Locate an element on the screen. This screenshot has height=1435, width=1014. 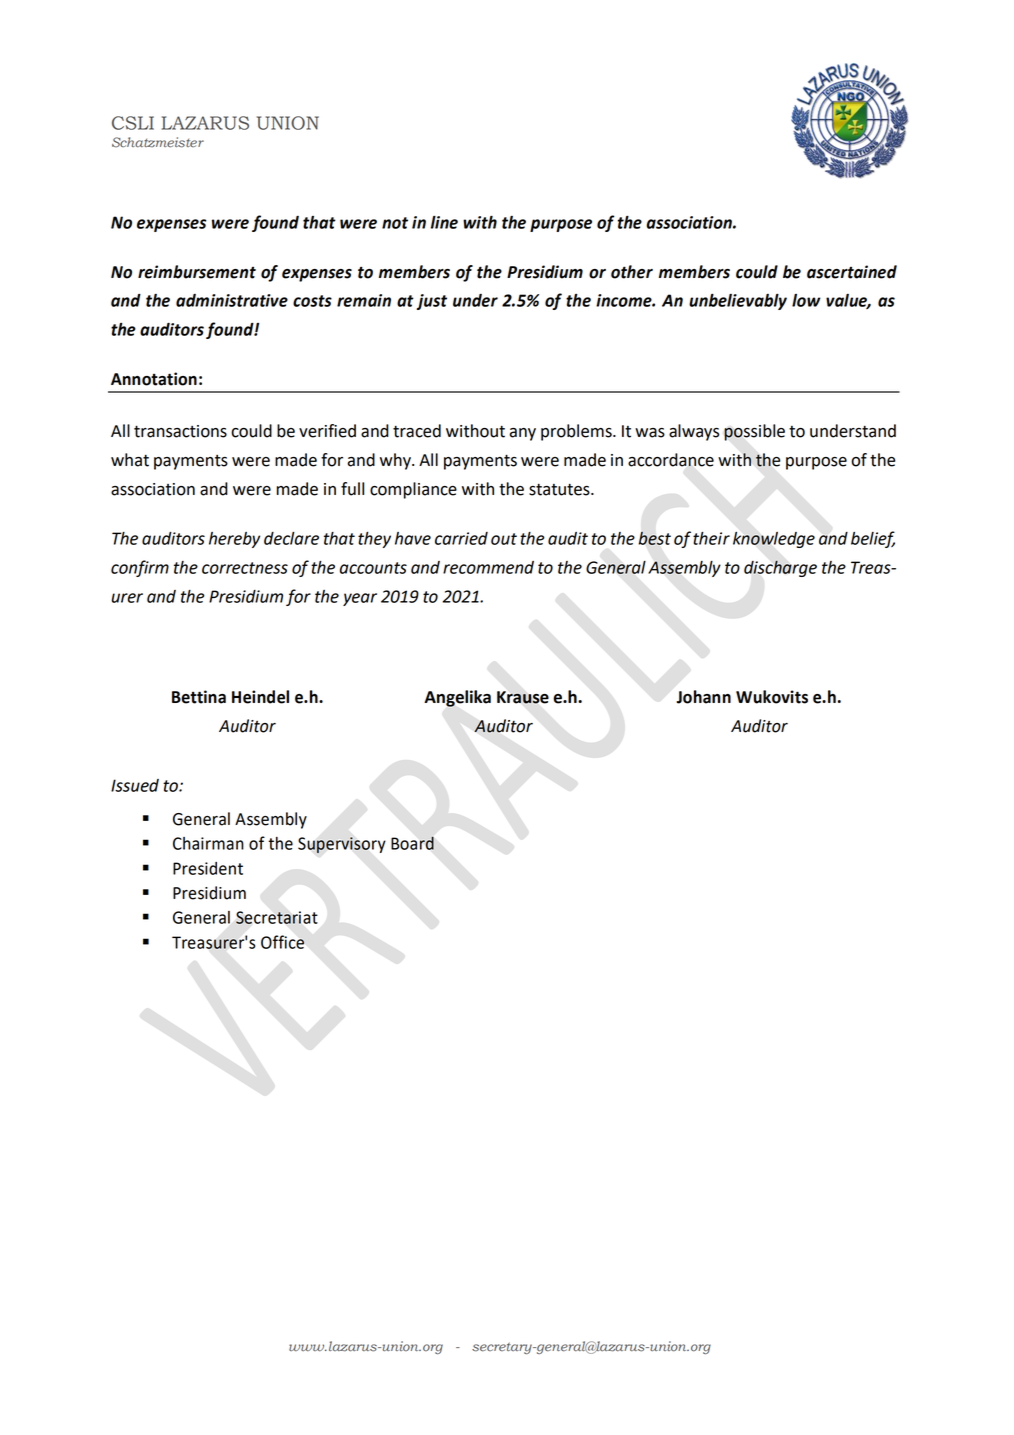
ascertained is located at coordinates (852, 272).
